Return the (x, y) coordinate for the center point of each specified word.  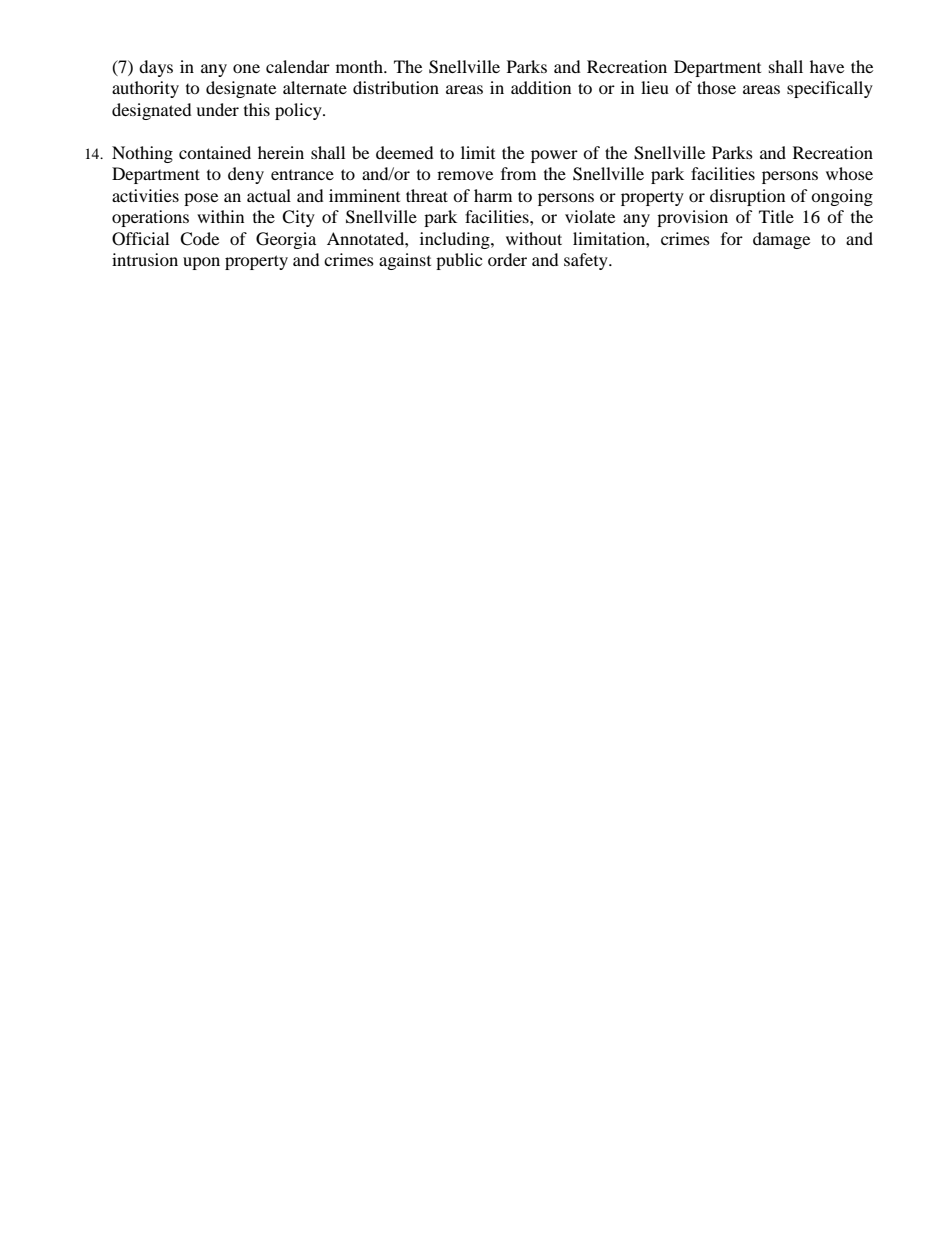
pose (201, 199)
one (246, 68)
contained (215, 152)
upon (201, 263)
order (507, 259)
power (554, 156)
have (827, 66)
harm (493, 195)
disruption (747, 197)
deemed (405, 152)
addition (541, 87)
